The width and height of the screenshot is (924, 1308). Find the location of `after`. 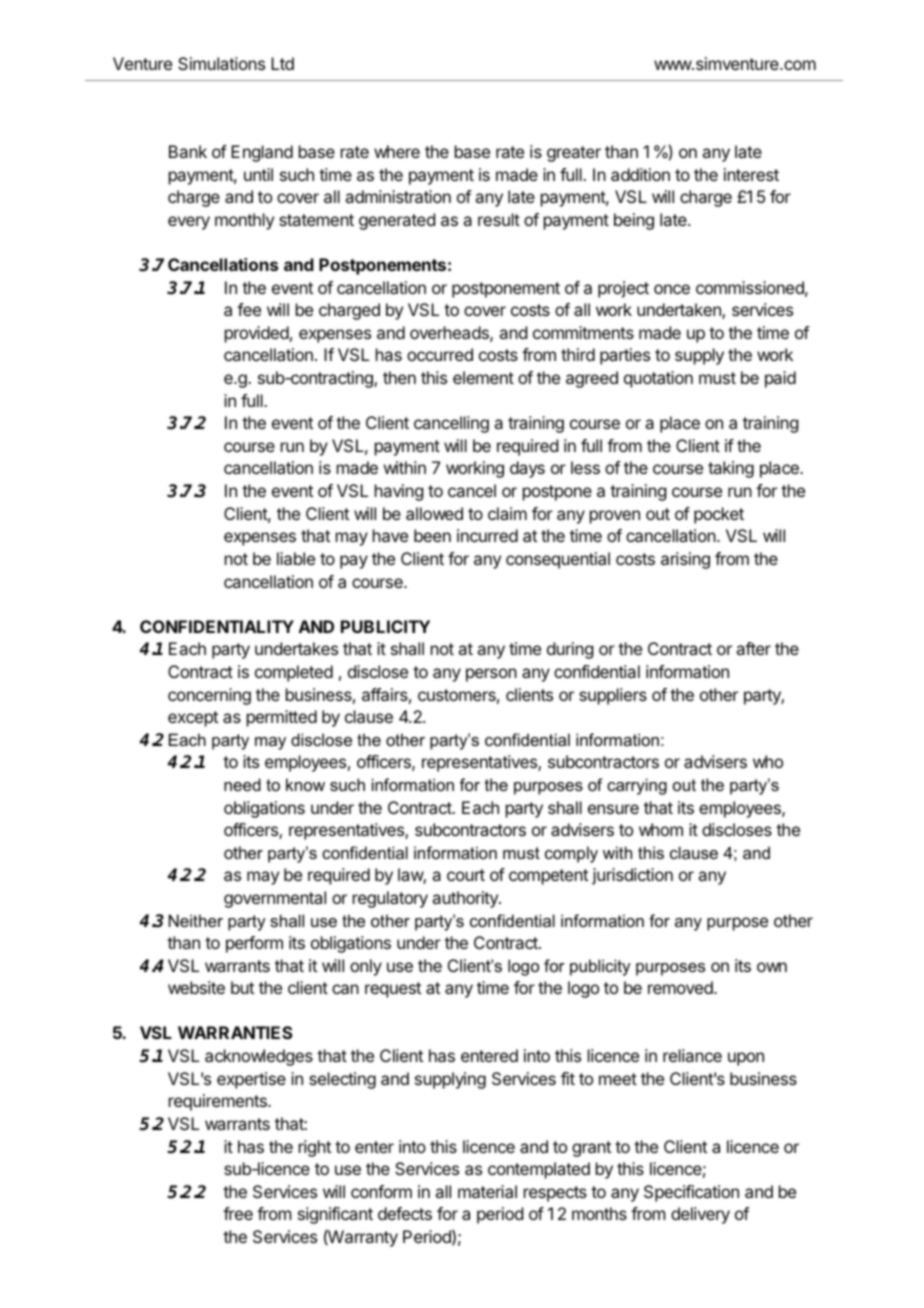

after is located at coordinates (753, 648).
